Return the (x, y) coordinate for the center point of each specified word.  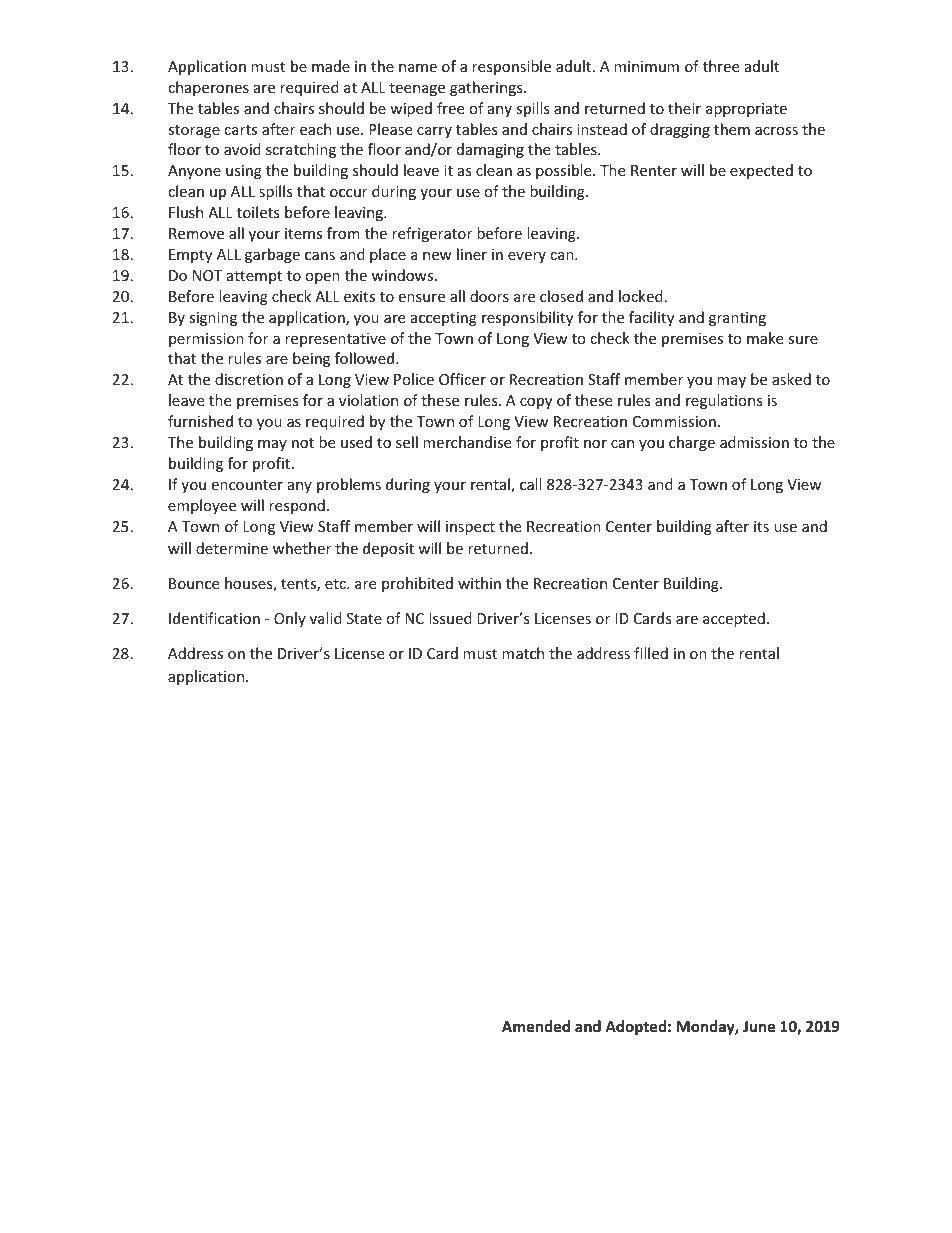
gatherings (487, 88)
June (759, 1026)
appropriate (746, 110)
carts (240, 130)
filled (651, 653)
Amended (536, 1026)
